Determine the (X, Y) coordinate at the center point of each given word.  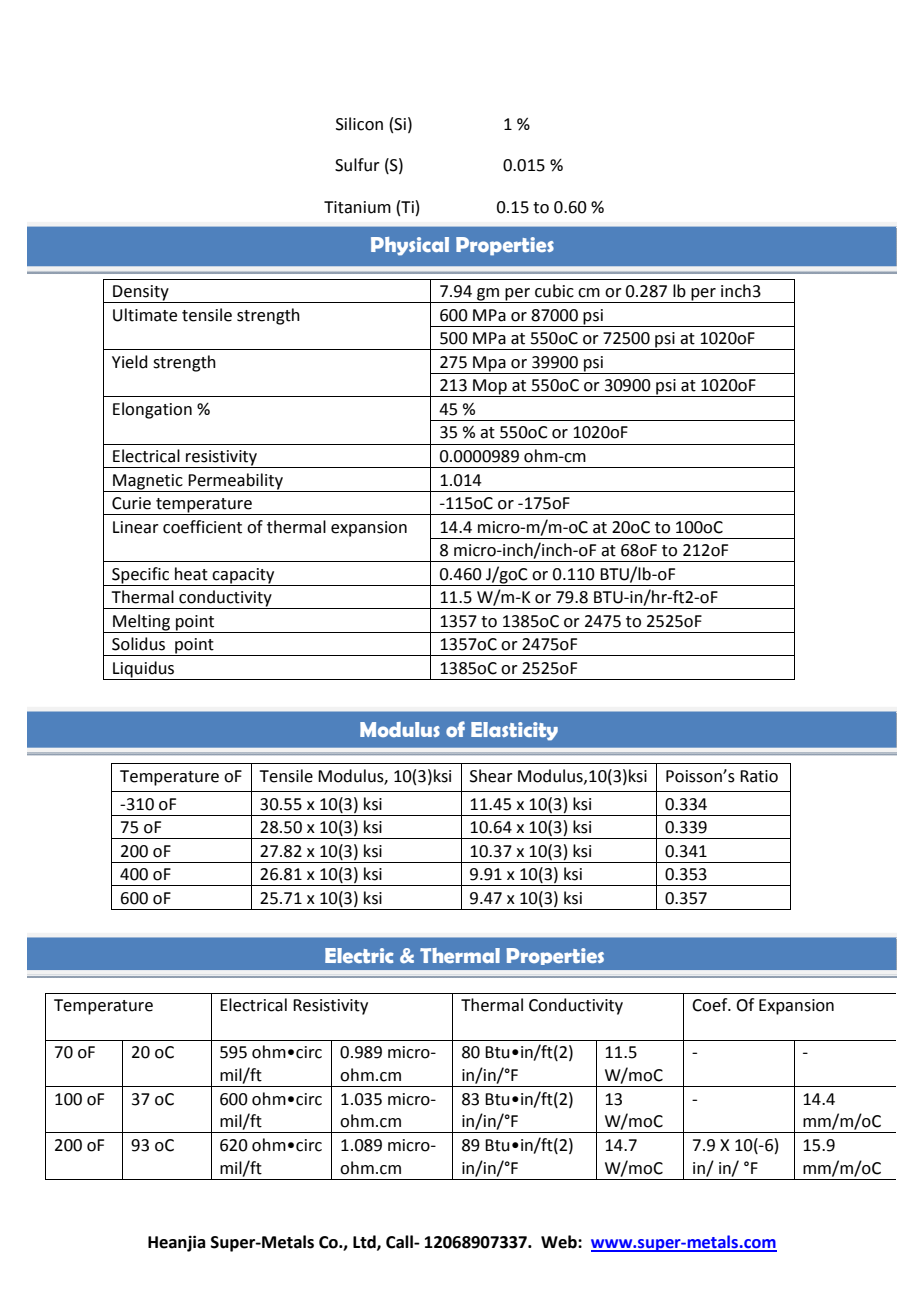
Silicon (359, 124)
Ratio (759, 776)
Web (560, 1242)
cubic (554, 291)
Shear (491, 776)
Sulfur (357, 165)
